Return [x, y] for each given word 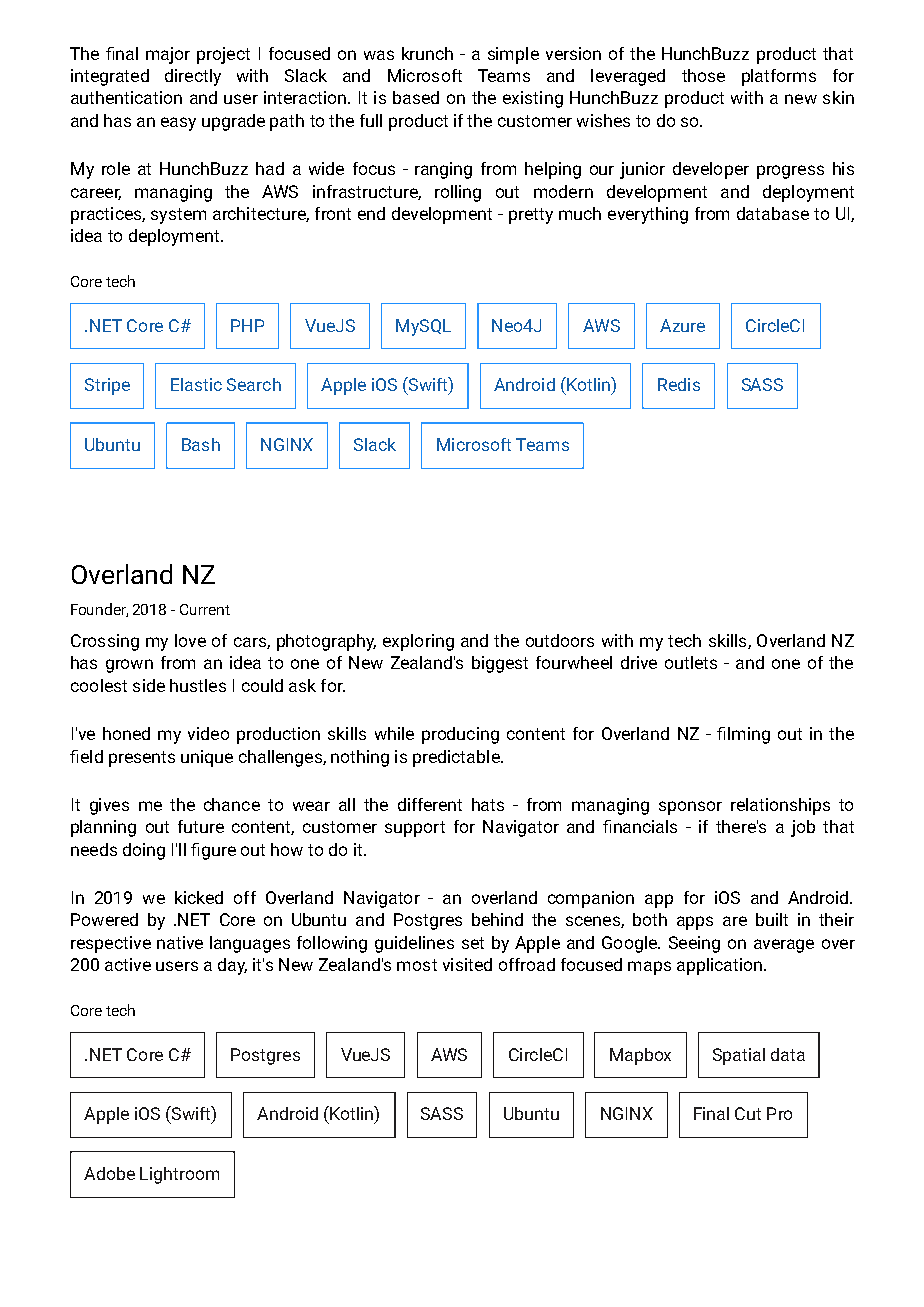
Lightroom [179, 1175]
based [416, 97]
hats [488, 804]
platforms [779, 77]
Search [254, 384]
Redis [679, 384]
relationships [780, 806]
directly [193, 77]
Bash [201, 444]
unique [207, 758]
